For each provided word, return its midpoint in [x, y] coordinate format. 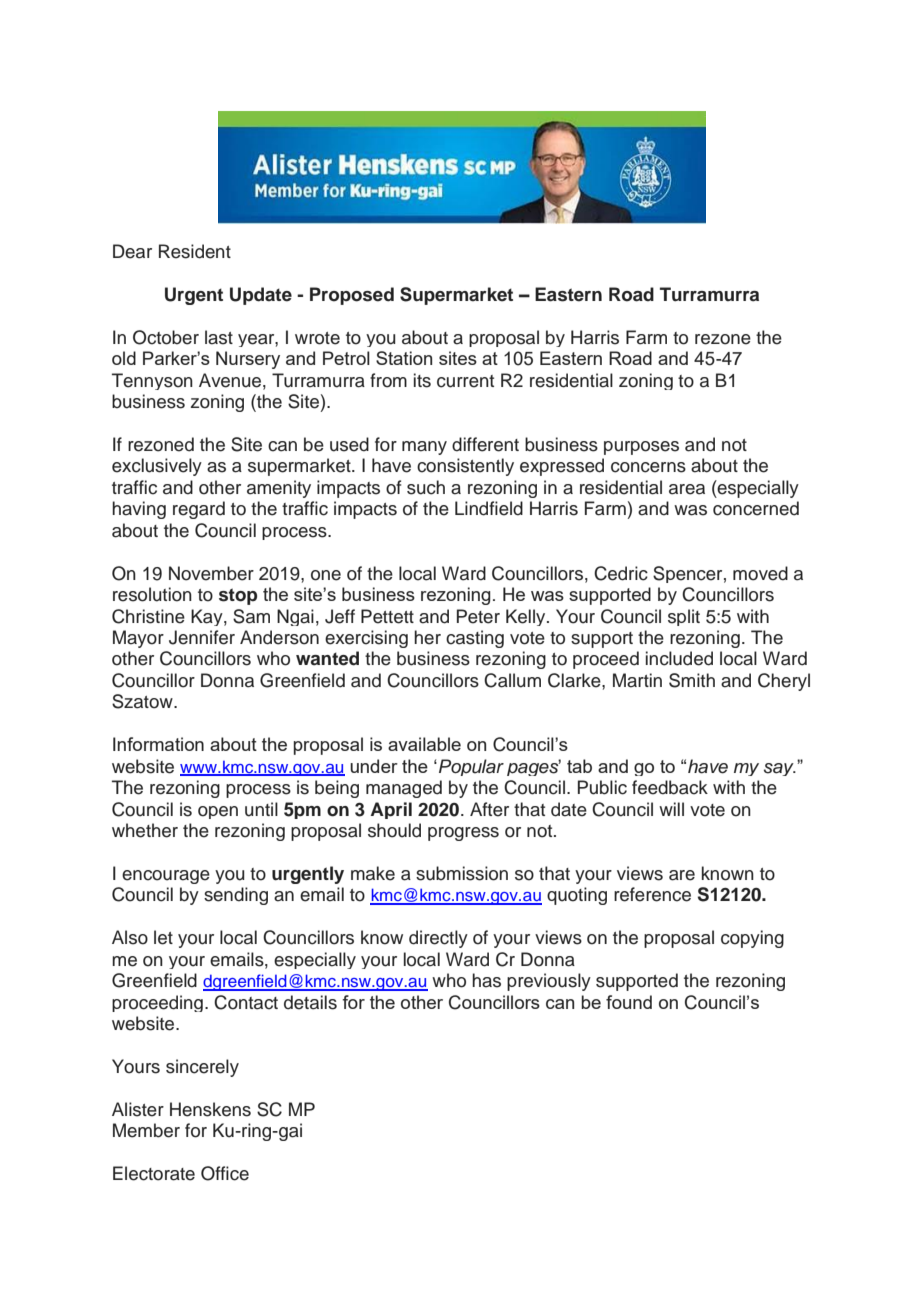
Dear [132, 251]
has [486, 980]
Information [158, 744]
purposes [641, 448]
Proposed [352, 296]
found [629, 1002]
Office [225, 1173]
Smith [692, 680]
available [424, 744]
